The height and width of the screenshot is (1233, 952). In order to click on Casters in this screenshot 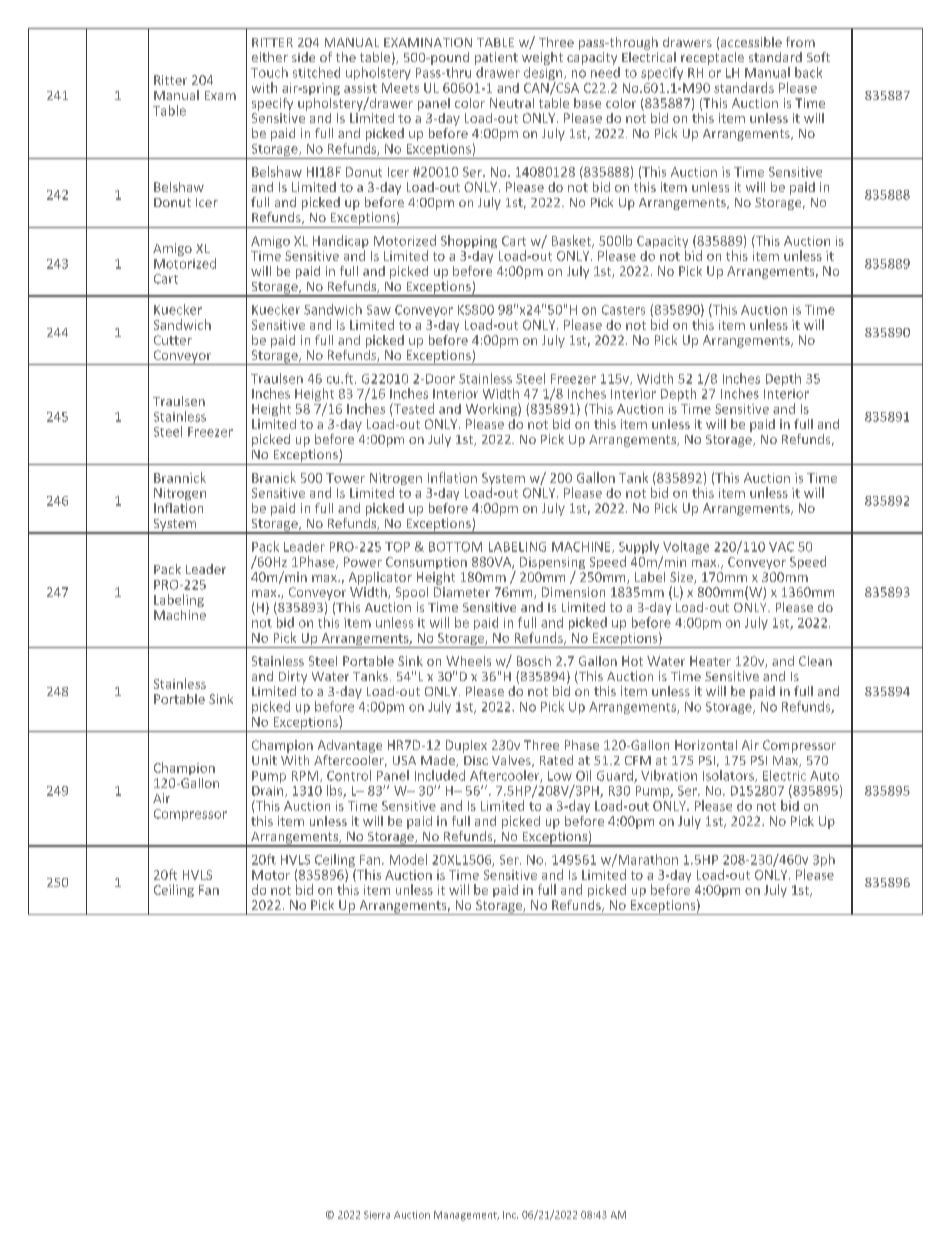, I will do `click(623, 310)`.
